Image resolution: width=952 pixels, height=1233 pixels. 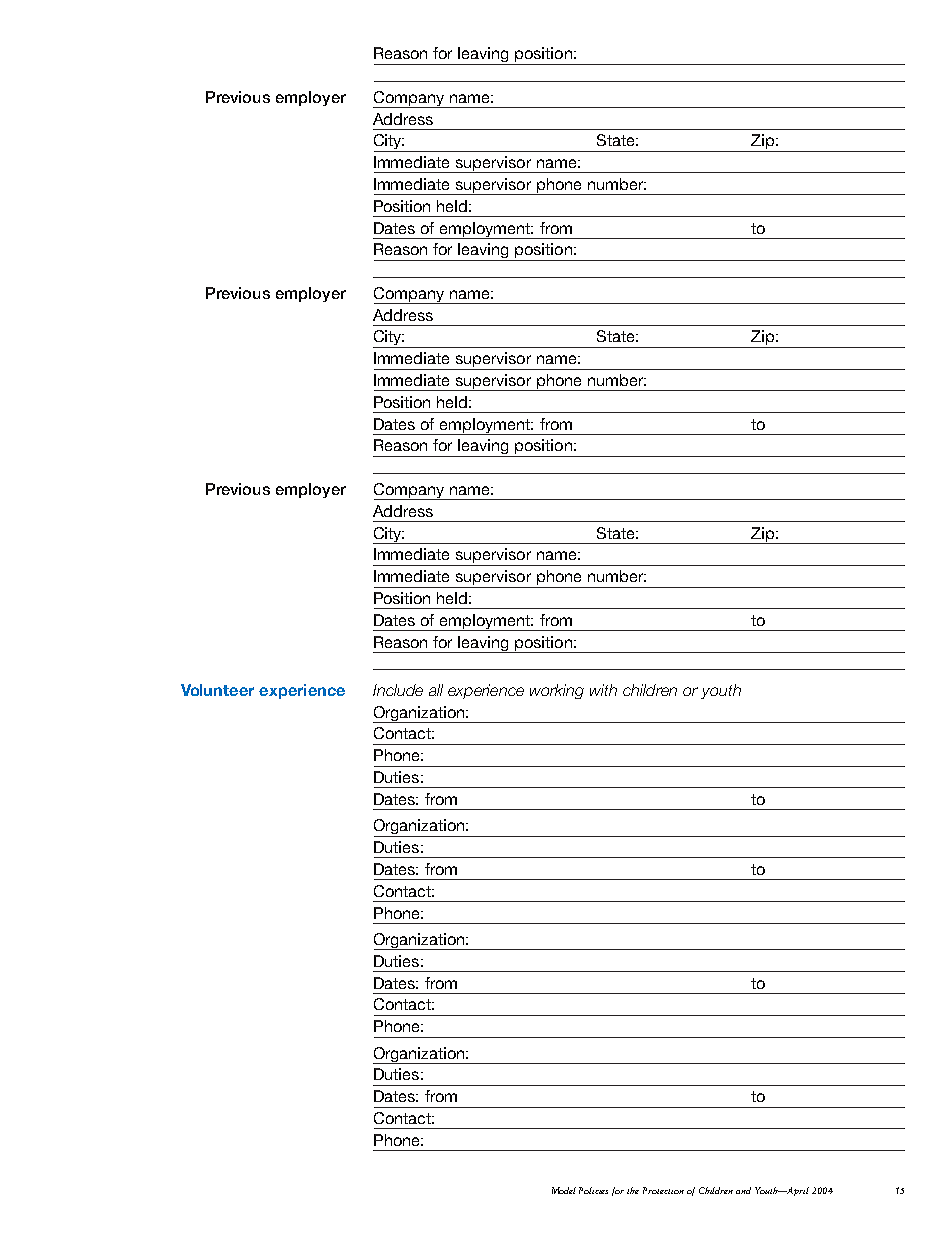 What do you see at coordinates (603, 690) in the screenshot?
I see `with` at bounding box center [603, 690].
